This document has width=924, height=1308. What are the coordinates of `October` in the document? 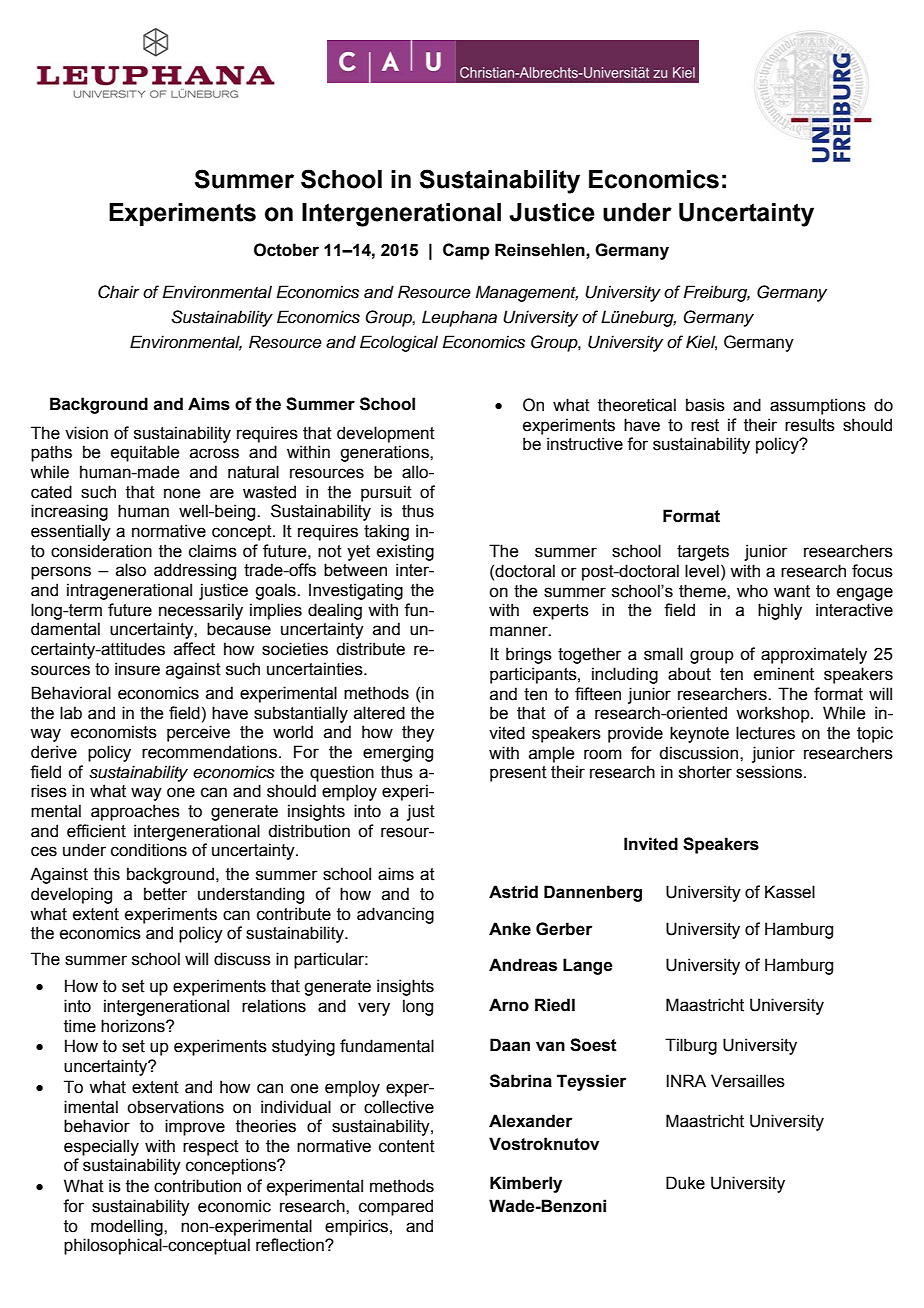 It's located at (286, 250).
